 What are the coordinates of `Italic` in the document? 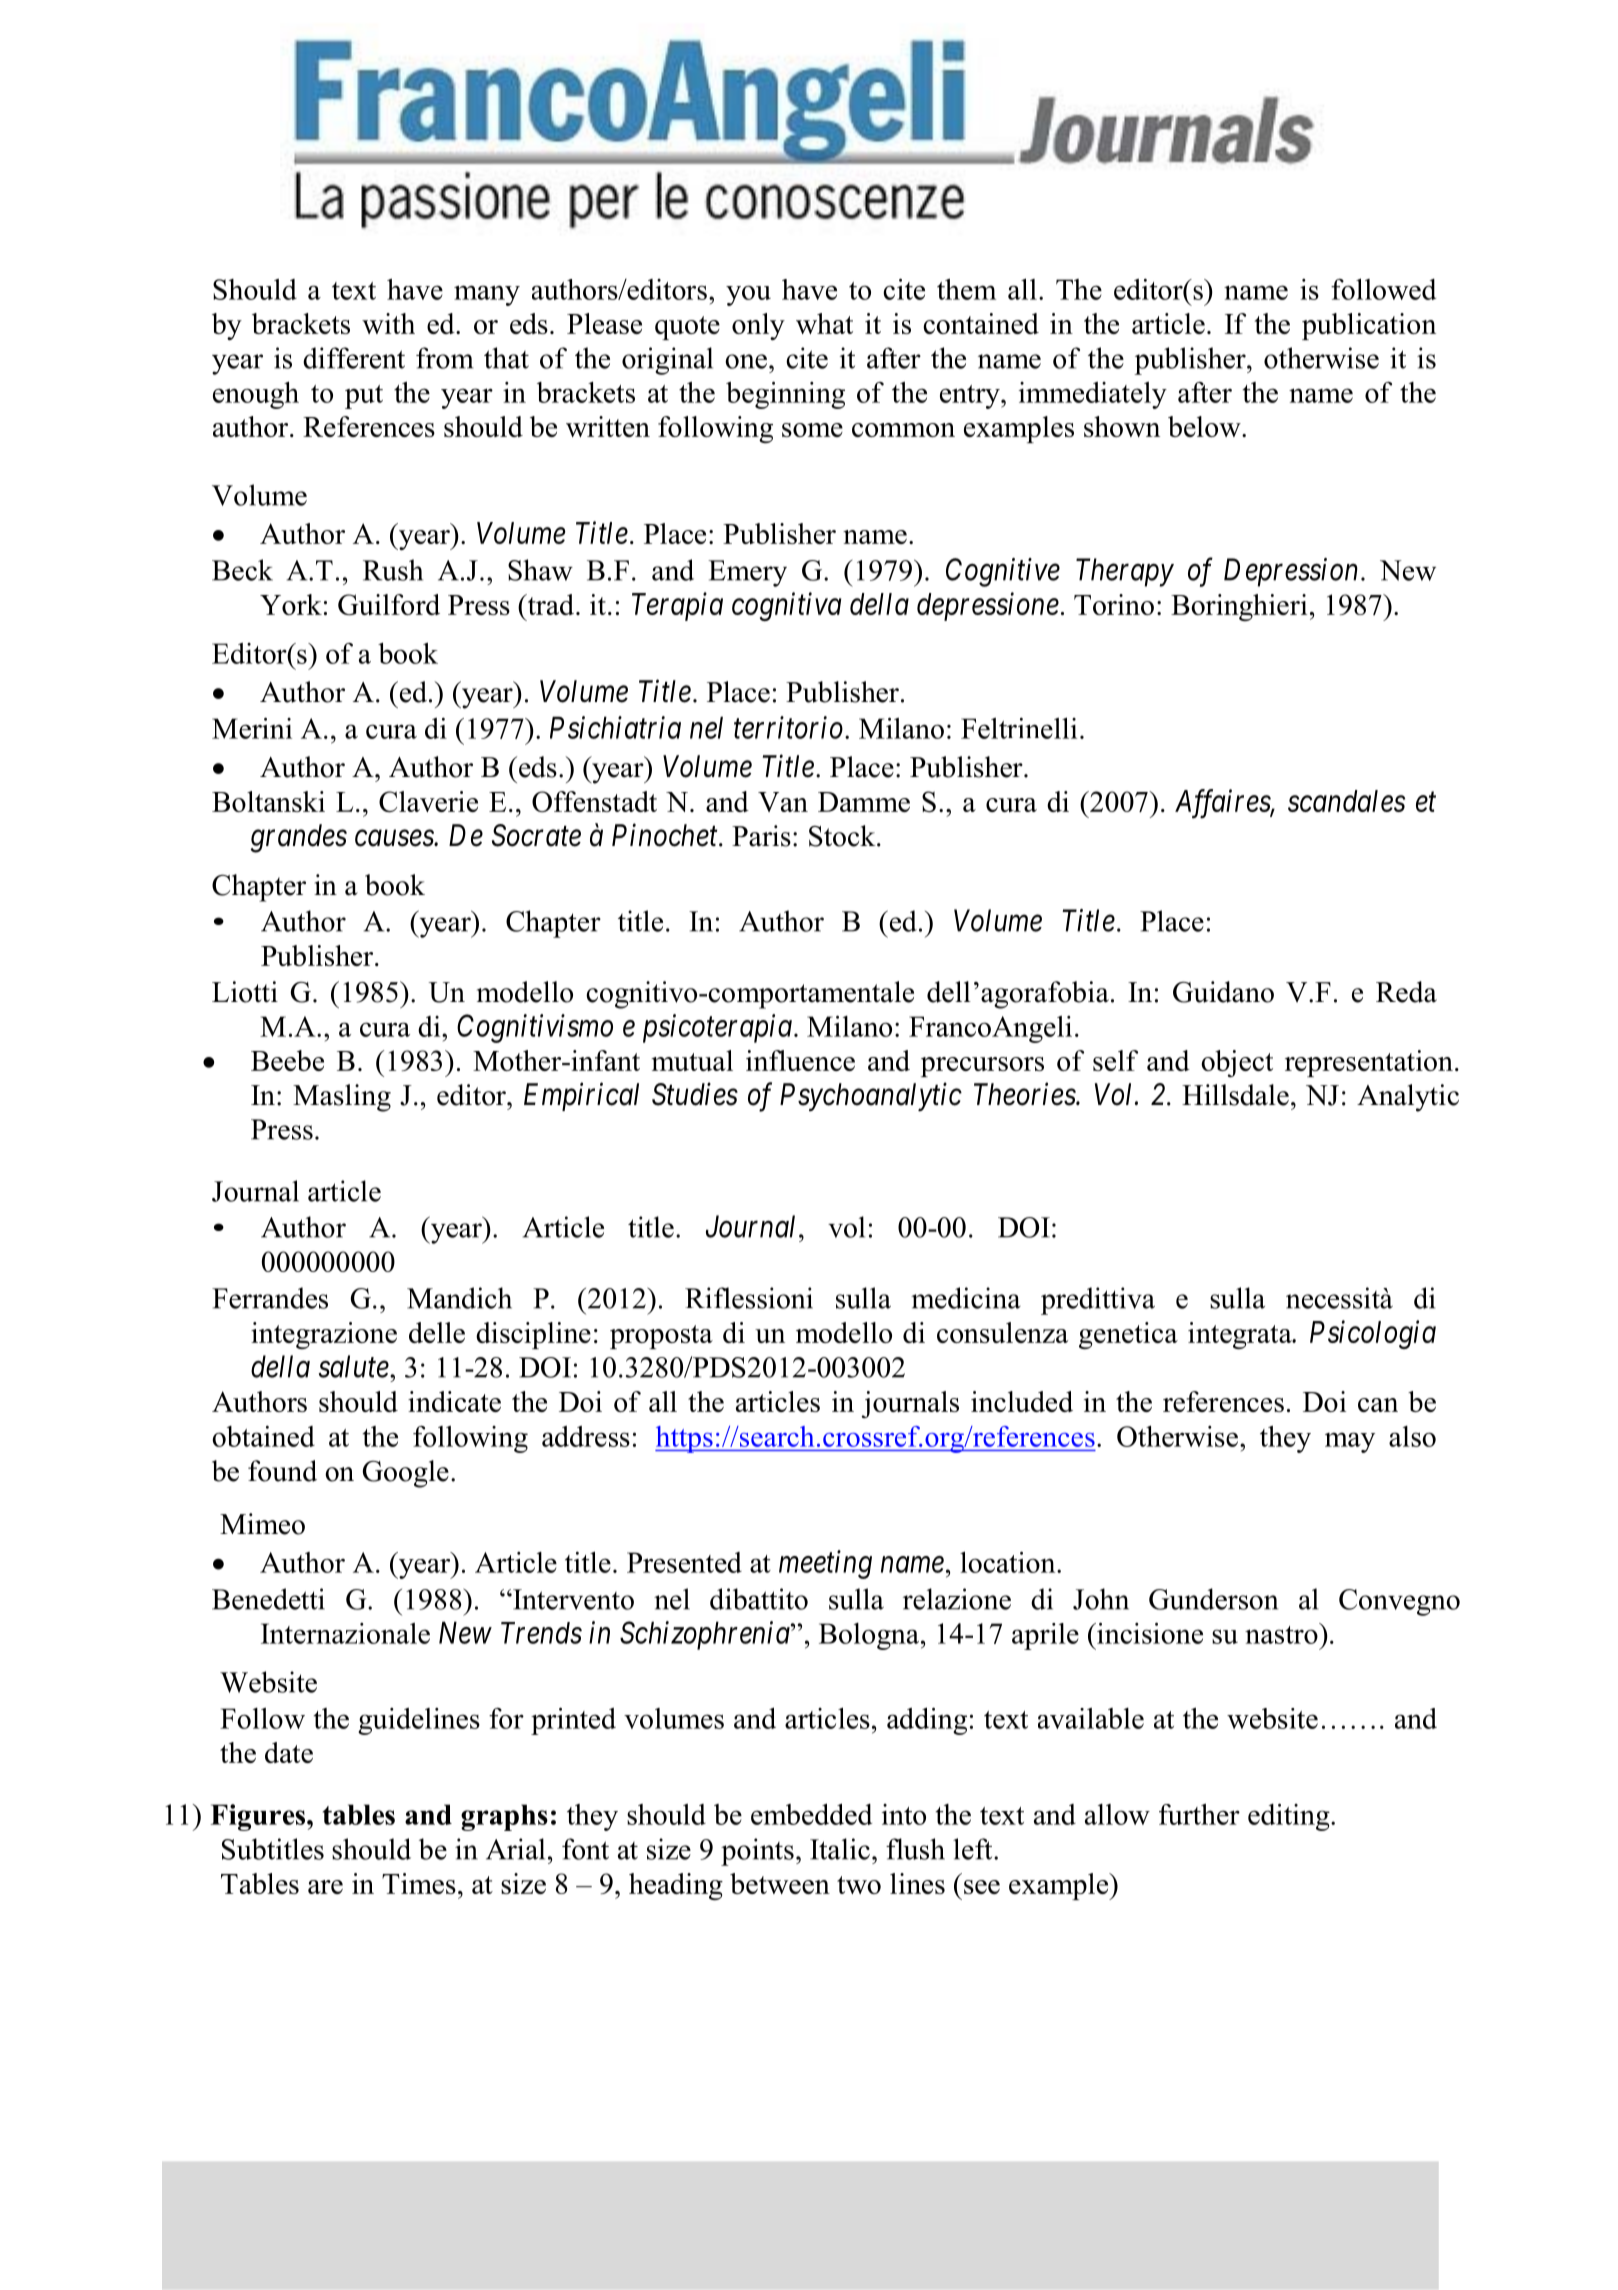 It's located at (840, 1849).
